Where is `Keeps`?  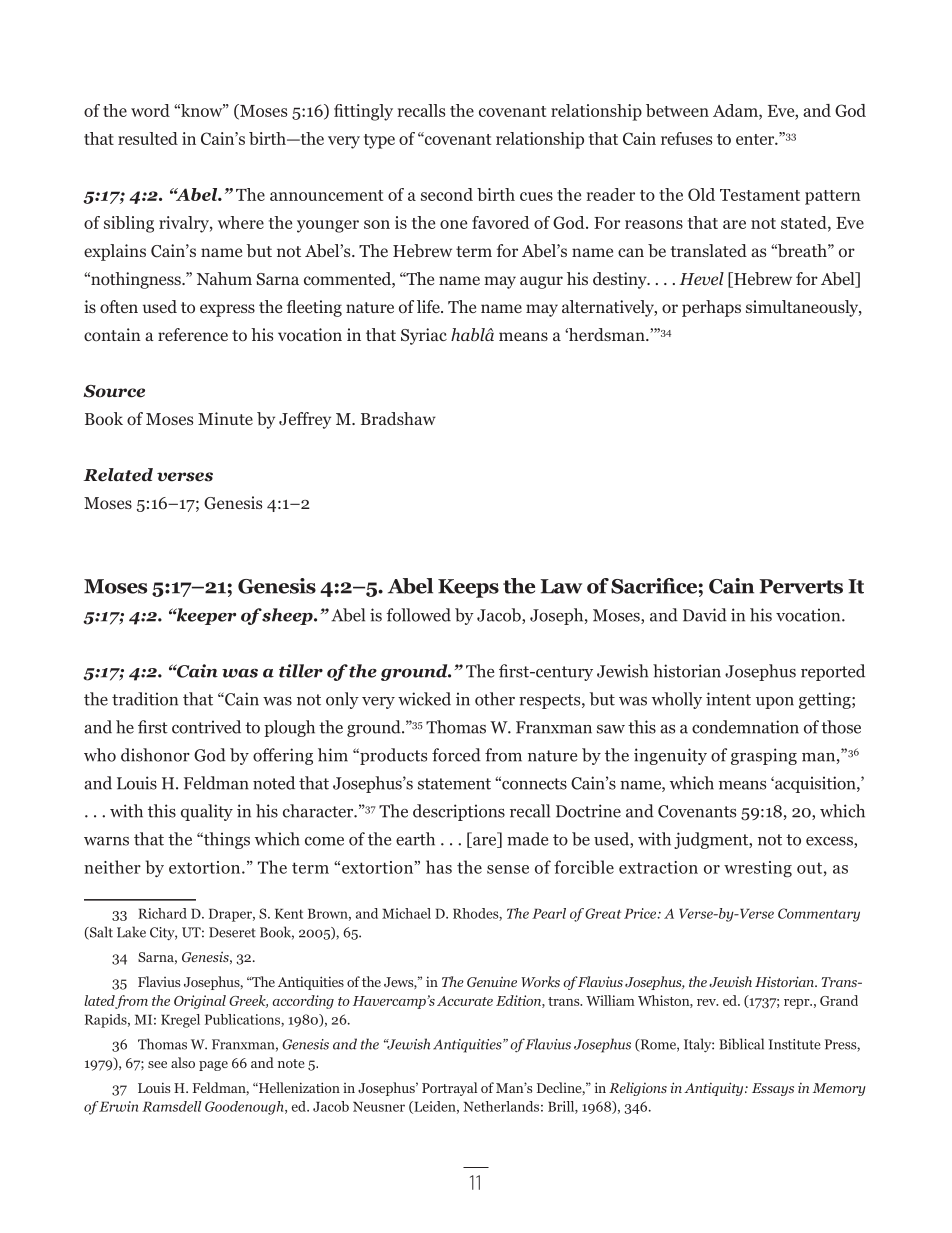 Keeps is located at coordinates (468, 588).
